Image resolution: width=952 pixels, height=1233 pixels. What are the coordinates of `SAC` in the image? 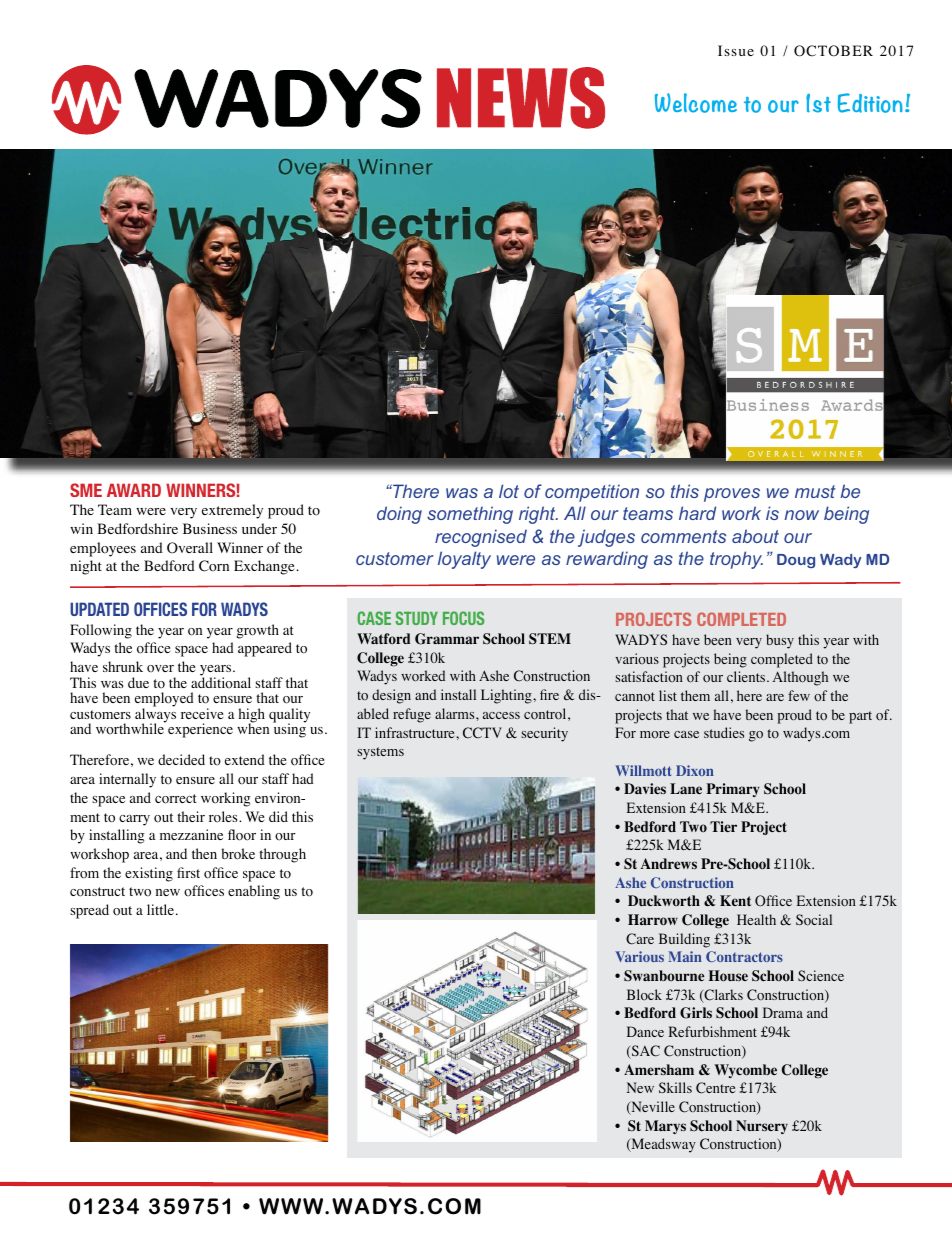 It's located at (645, 1052).
